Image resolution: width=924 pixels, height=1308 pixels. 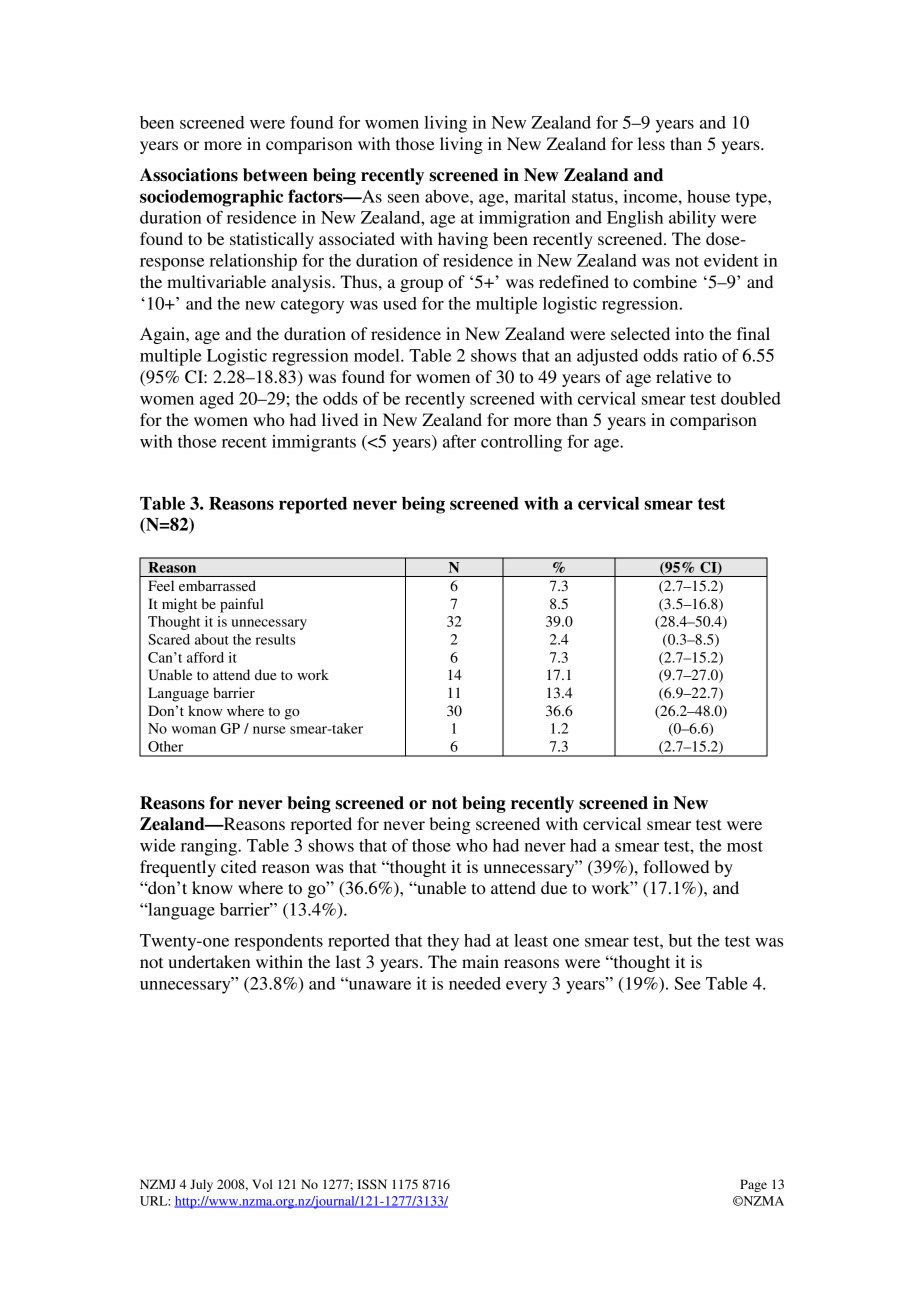 What do you see at coordinates (459, 441) in the document?
I see `after` at bounding box center [459, 441].
